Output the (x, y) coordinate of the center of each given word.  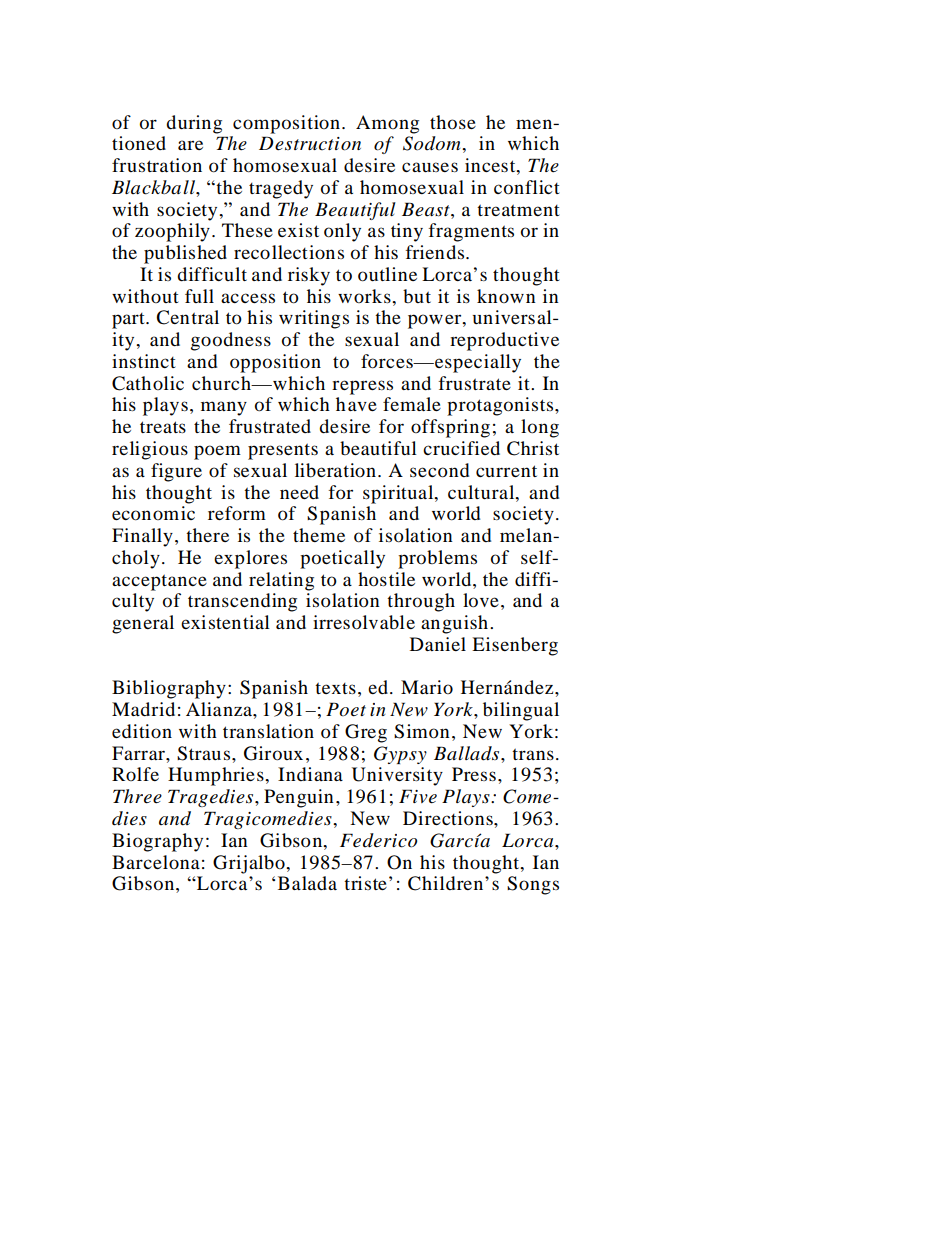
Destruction (310, 143)
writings (314, 319)
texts (335, 688)
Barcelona (156, 862)
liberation (335, 470)
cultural (482, 492)
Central (187, 317)
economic (153, 513)
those (453, 122)
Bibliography (169, 689)
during (194, 124)
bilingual (521, 711)
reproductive (504, 341)
